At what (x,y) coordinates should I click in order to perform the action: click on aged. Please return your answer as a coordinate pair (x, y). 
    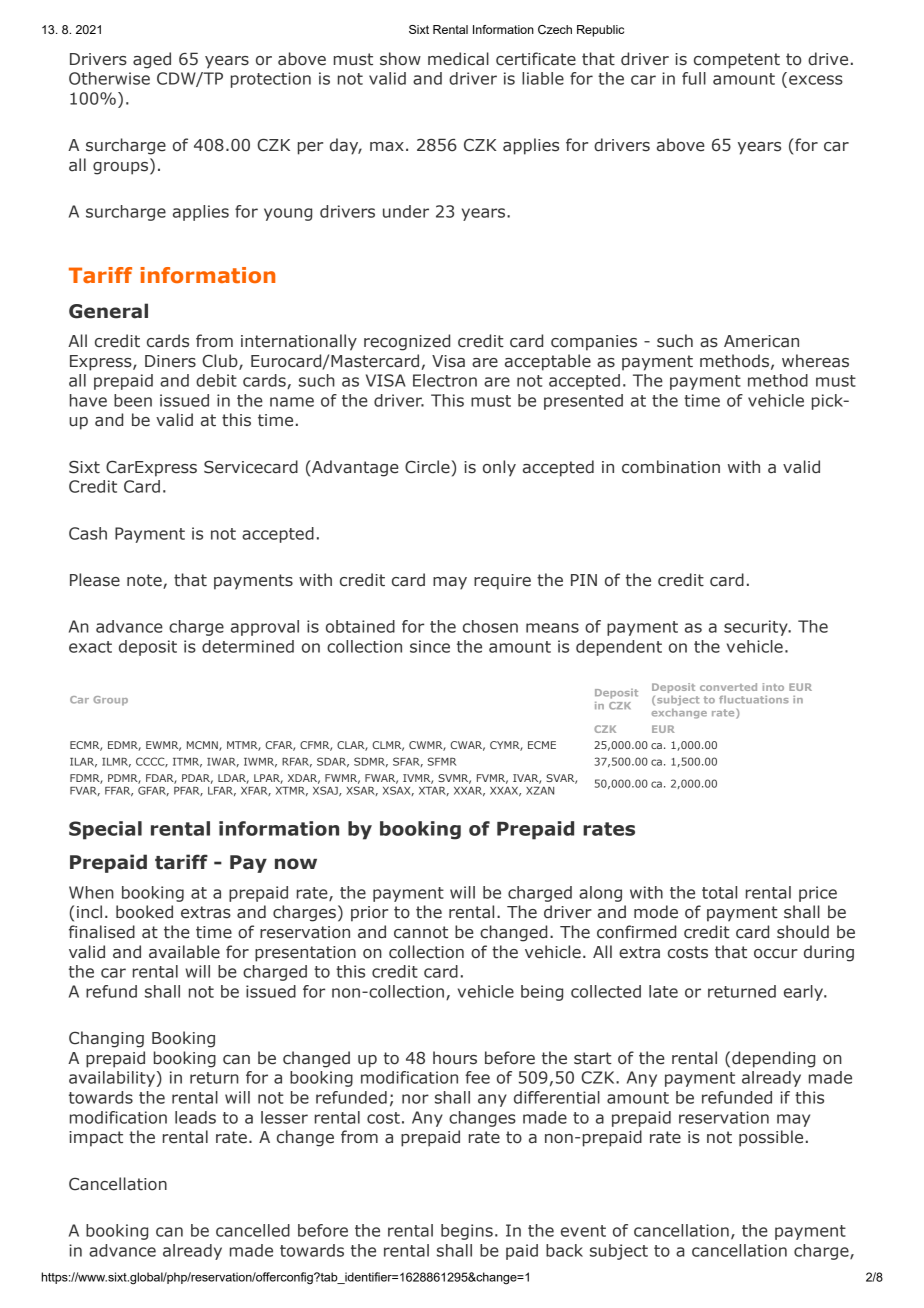
    Looking at the image, I should click on (152, 60).
